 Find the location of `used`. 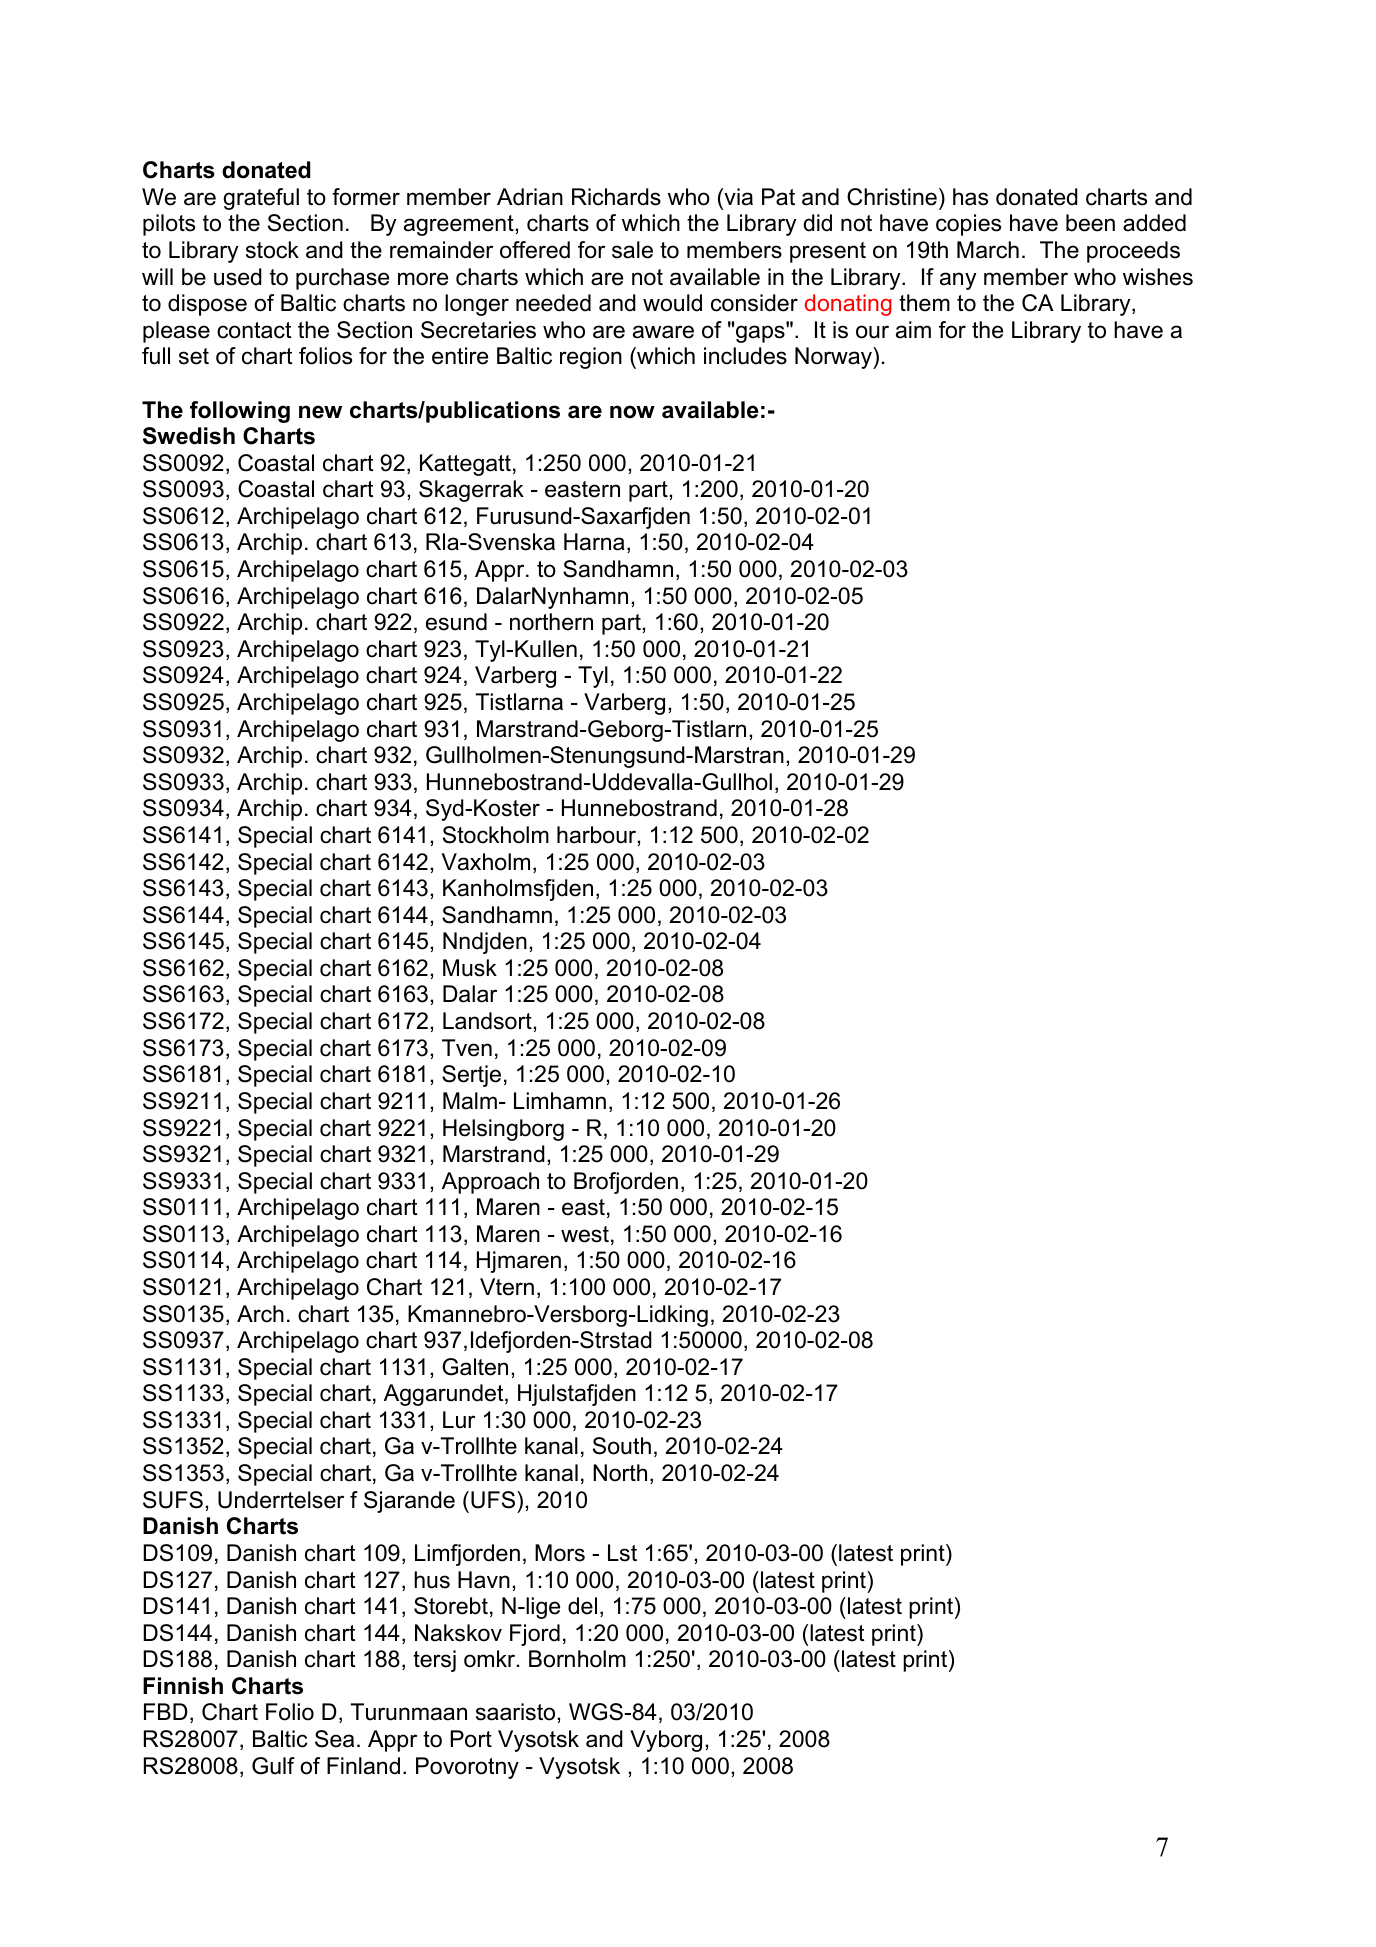

used is located at coordinates (238, 277).
